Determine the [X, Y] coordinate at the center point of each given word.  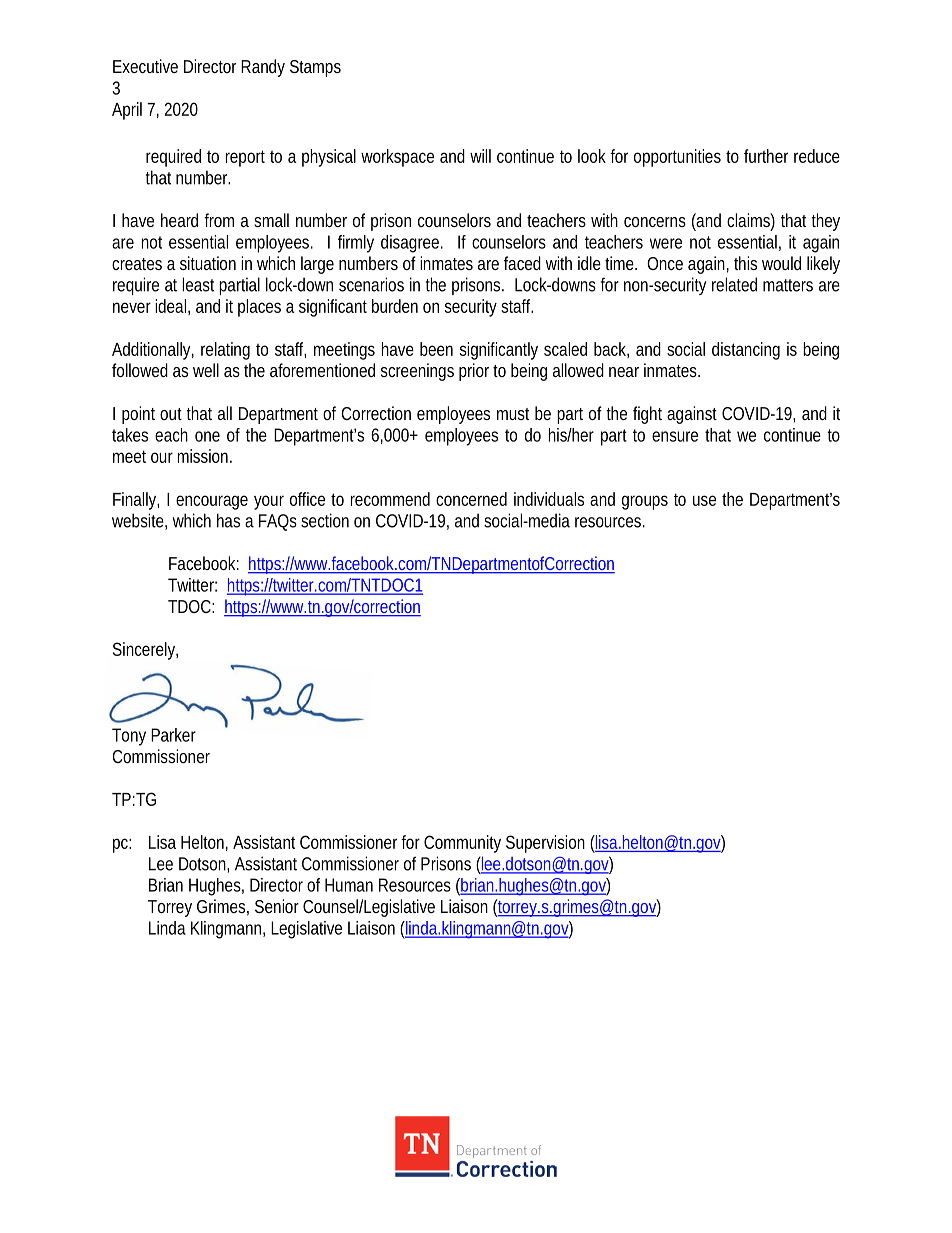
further [766, 156]
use [704, 500]
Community [462, 844]
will [480, 156]
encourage [212, 502]
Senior [277, 906]
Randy [263, 68]
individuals [549, 499]
